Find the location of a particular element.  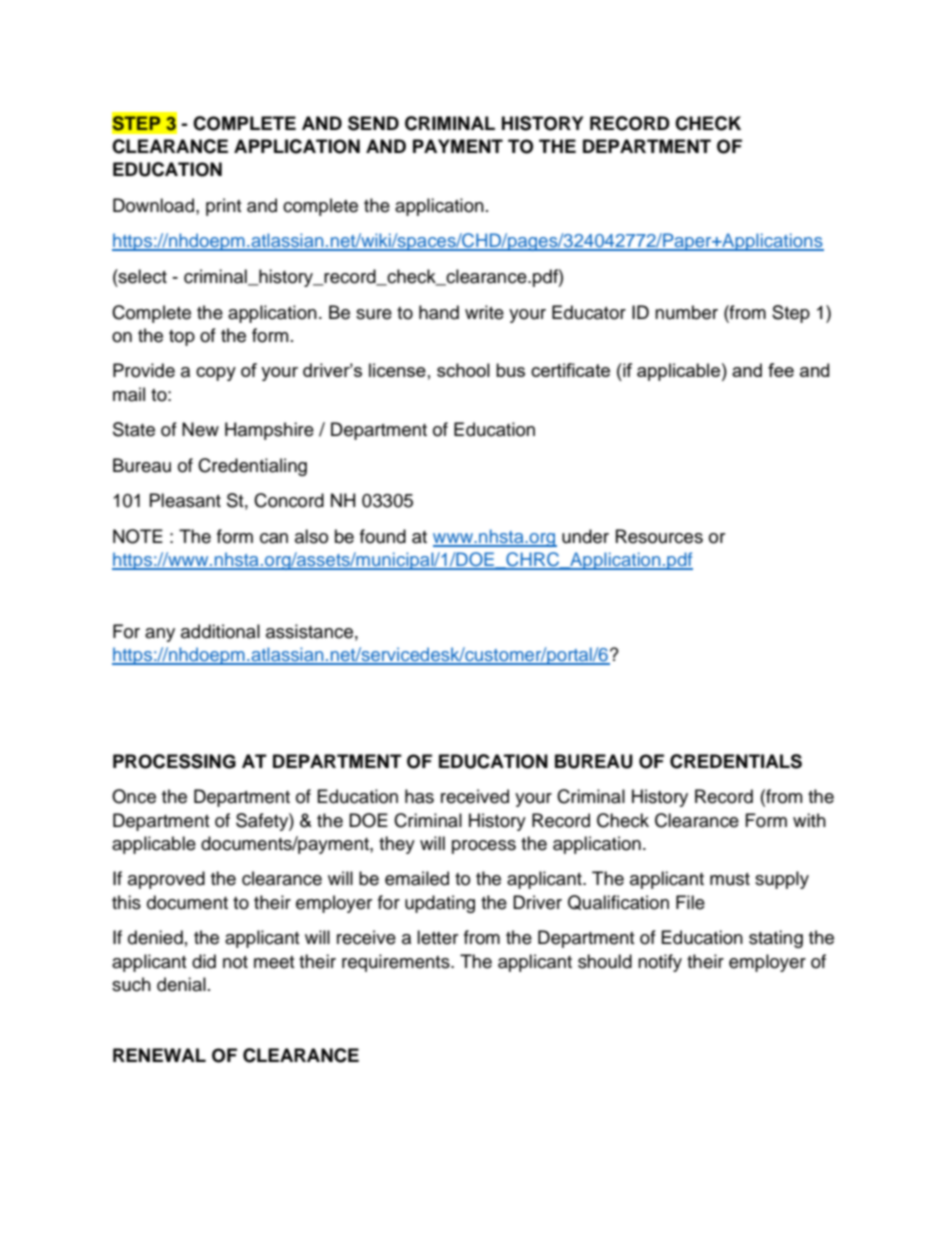

SEND is located at coordinates (373, 123).
